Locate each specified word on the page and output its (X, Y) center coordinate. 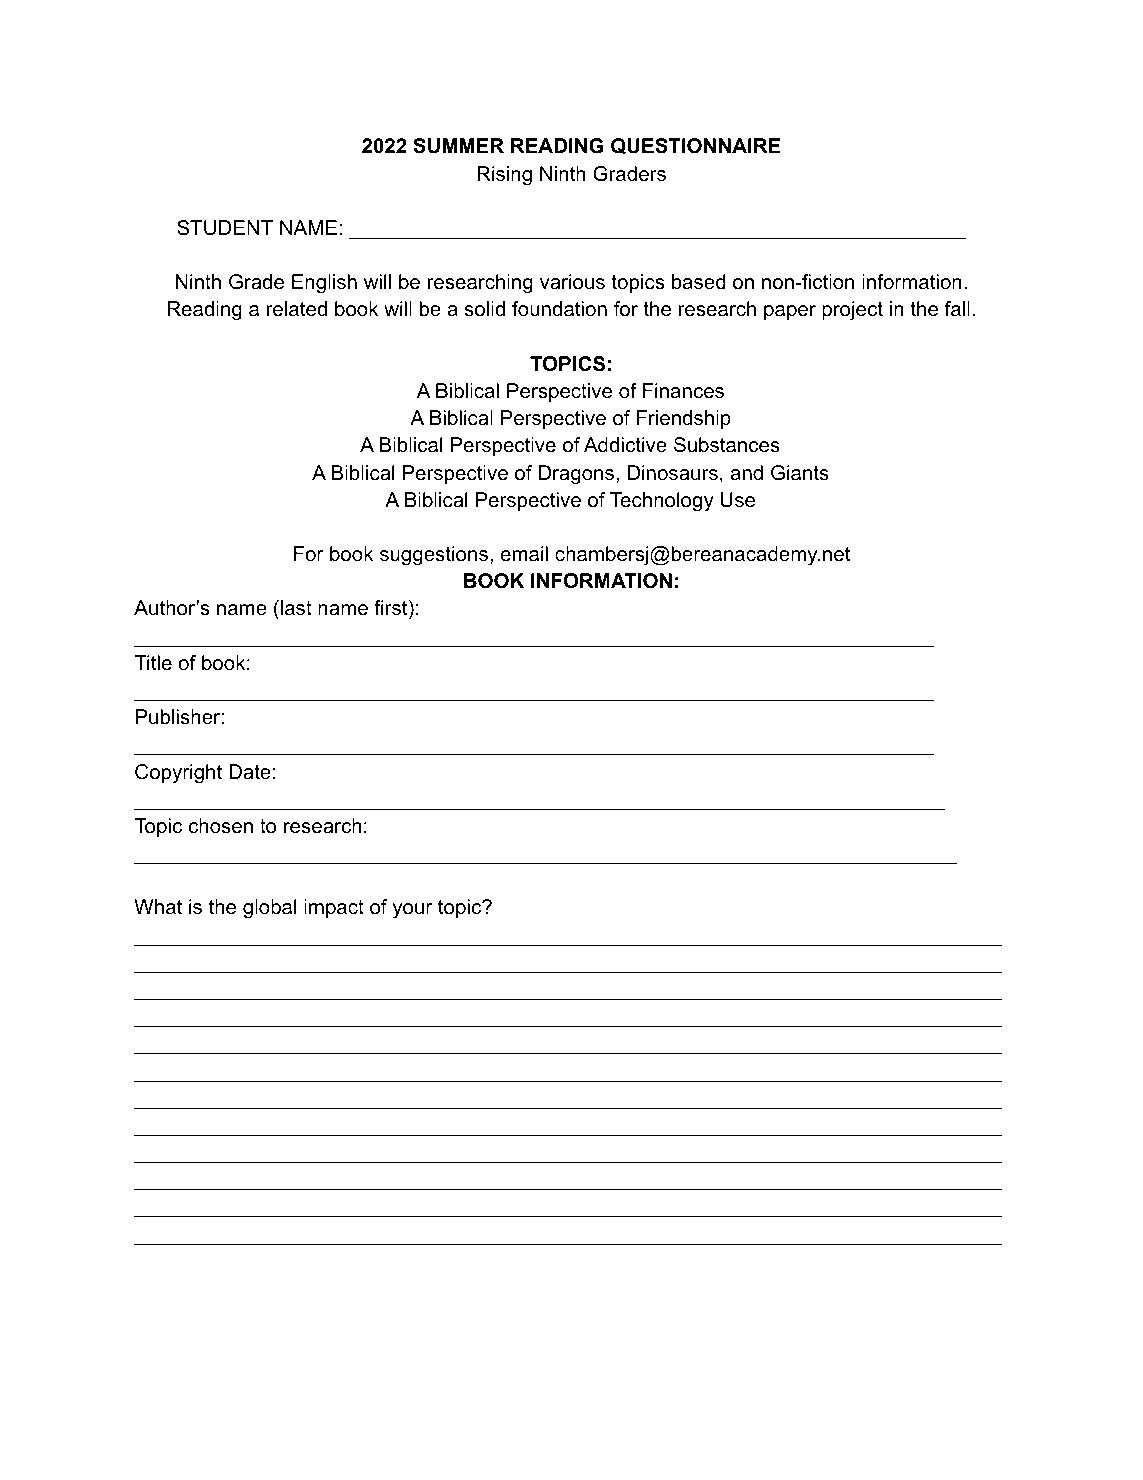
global (269, 909)
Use (738, 500)
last (296, 608)
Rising (504, 176)
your (412, 911)
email (524, 554)
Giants (800, 473)
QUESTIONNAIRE (695, 146)
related (297, 309)
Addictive (625, 445)
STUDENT (225, 228)
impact (334, 908)
